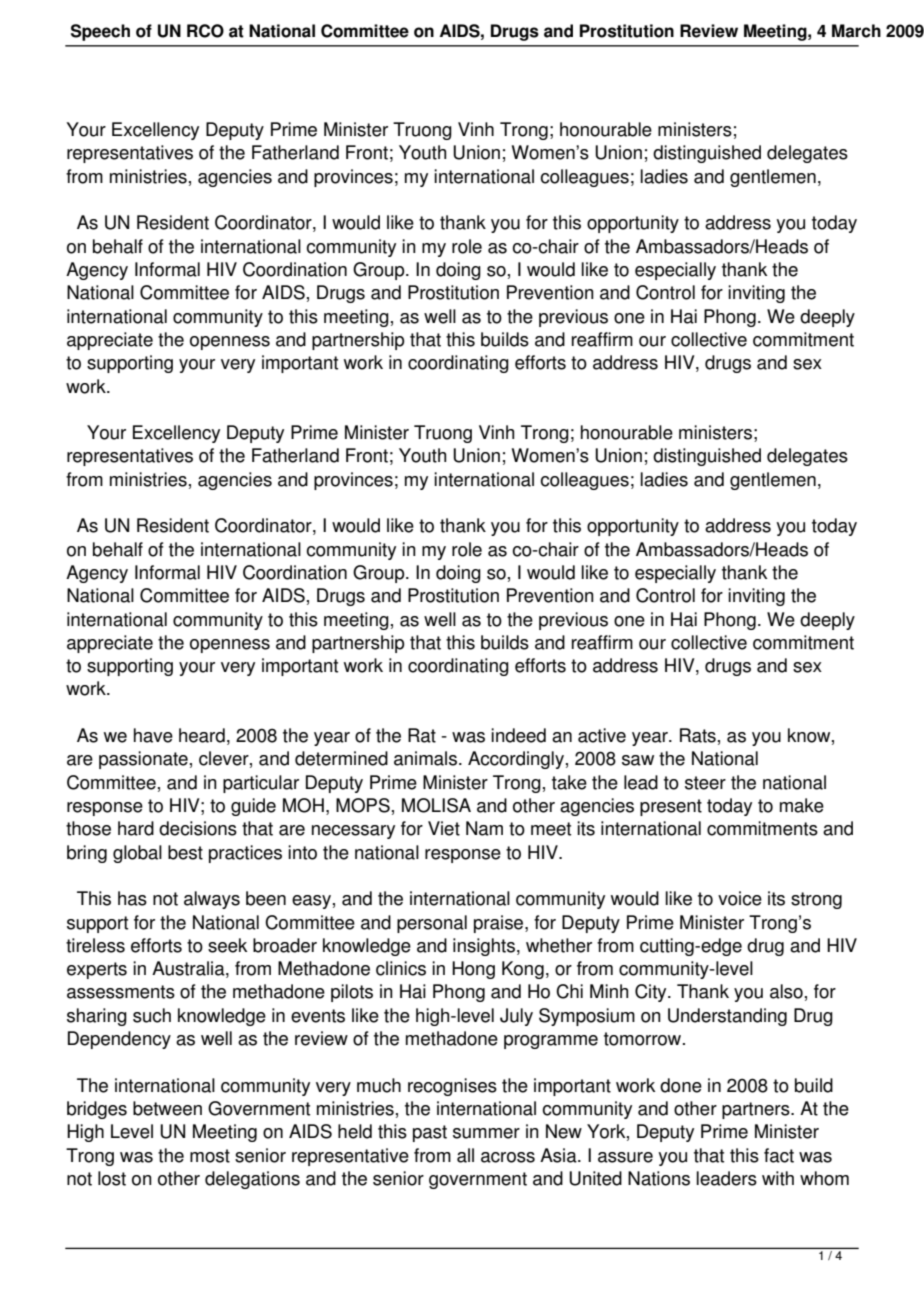  What do you see at coordinates (779, 1155) in the image?
I see `fact` at bounding box center [779, 1155].
